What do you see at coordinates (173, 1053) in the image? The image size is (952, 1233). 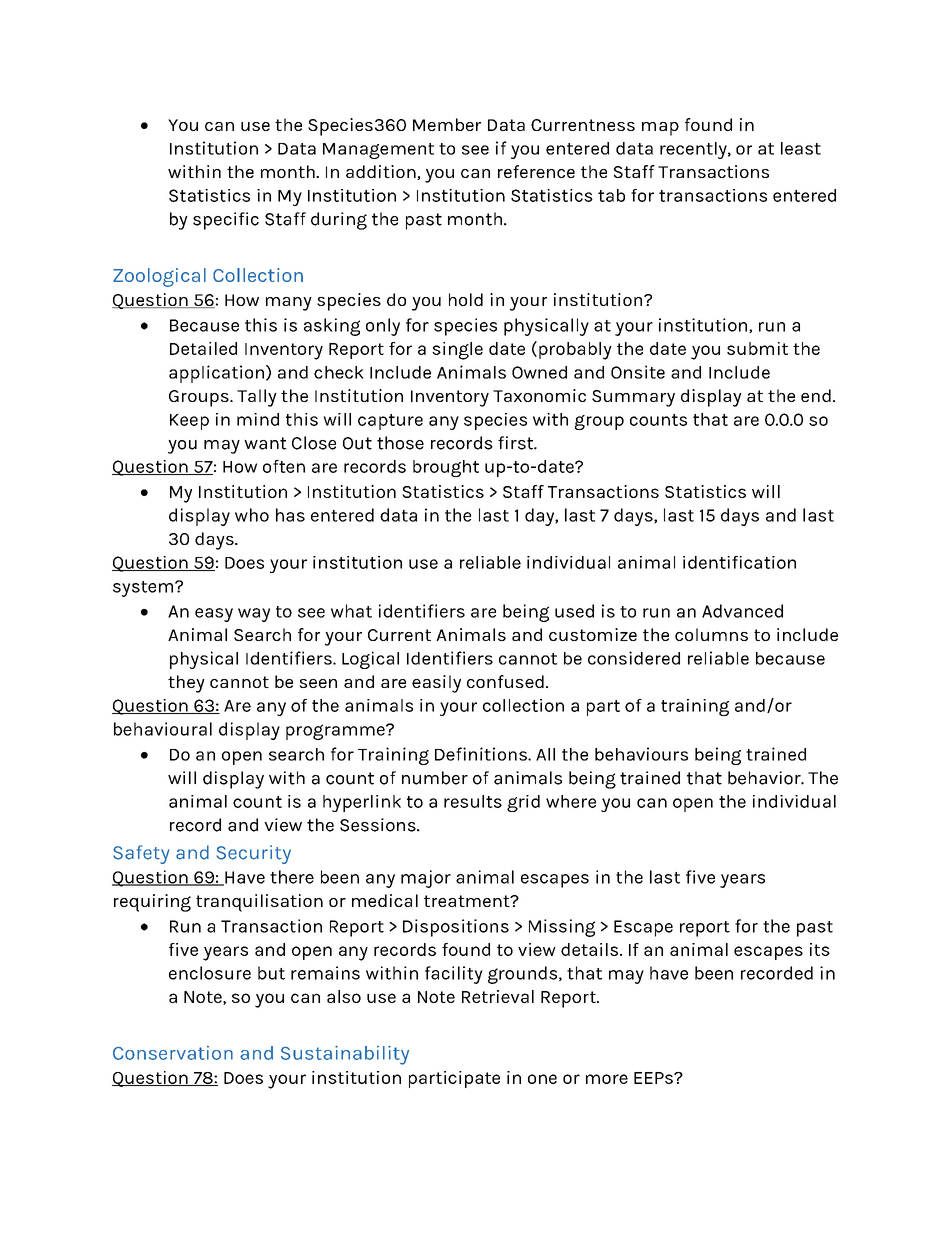 I see `Conservation` at bounding box center [173, 1053].
